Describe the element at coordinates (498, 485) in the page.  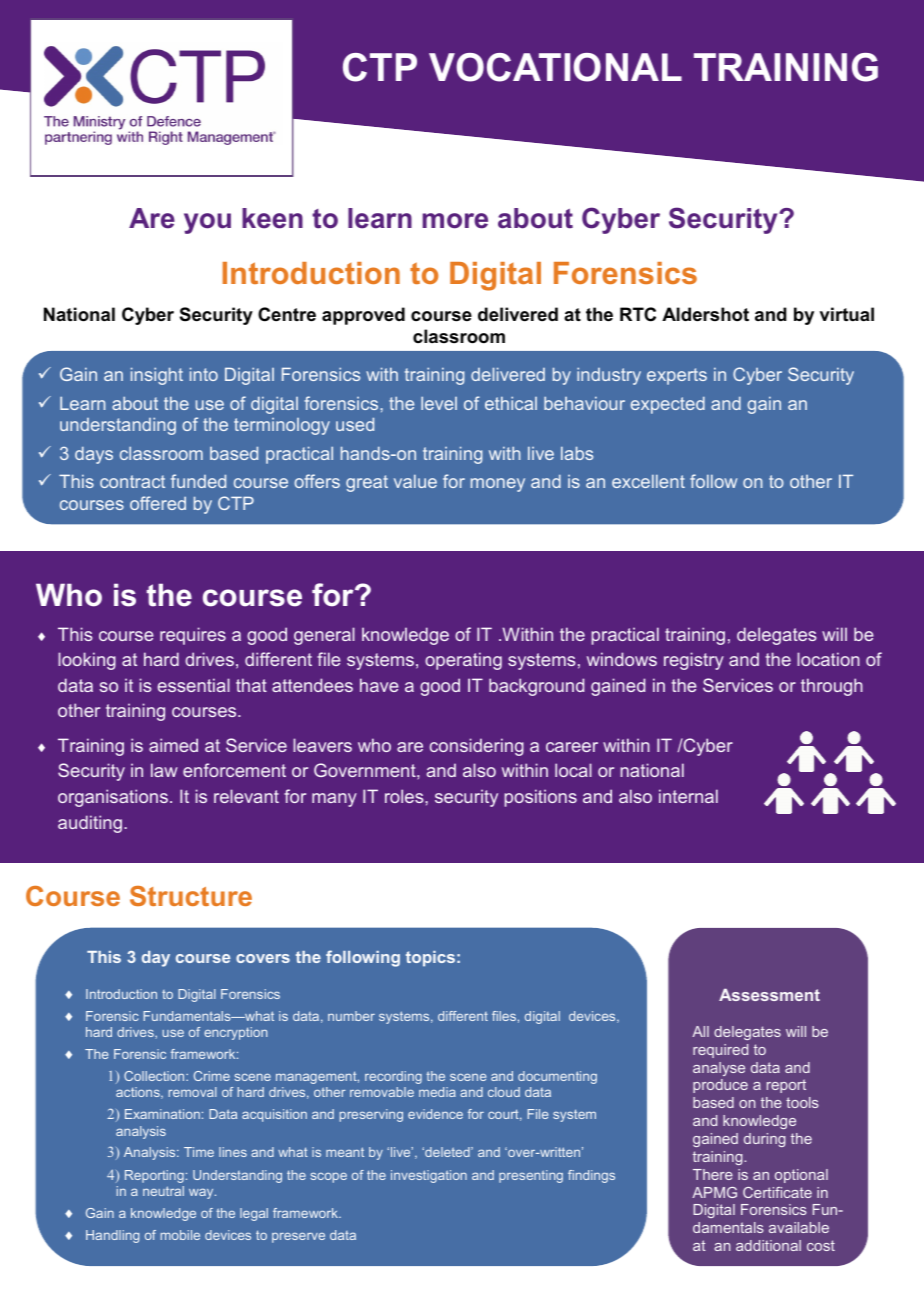
I see `money` at that location.
